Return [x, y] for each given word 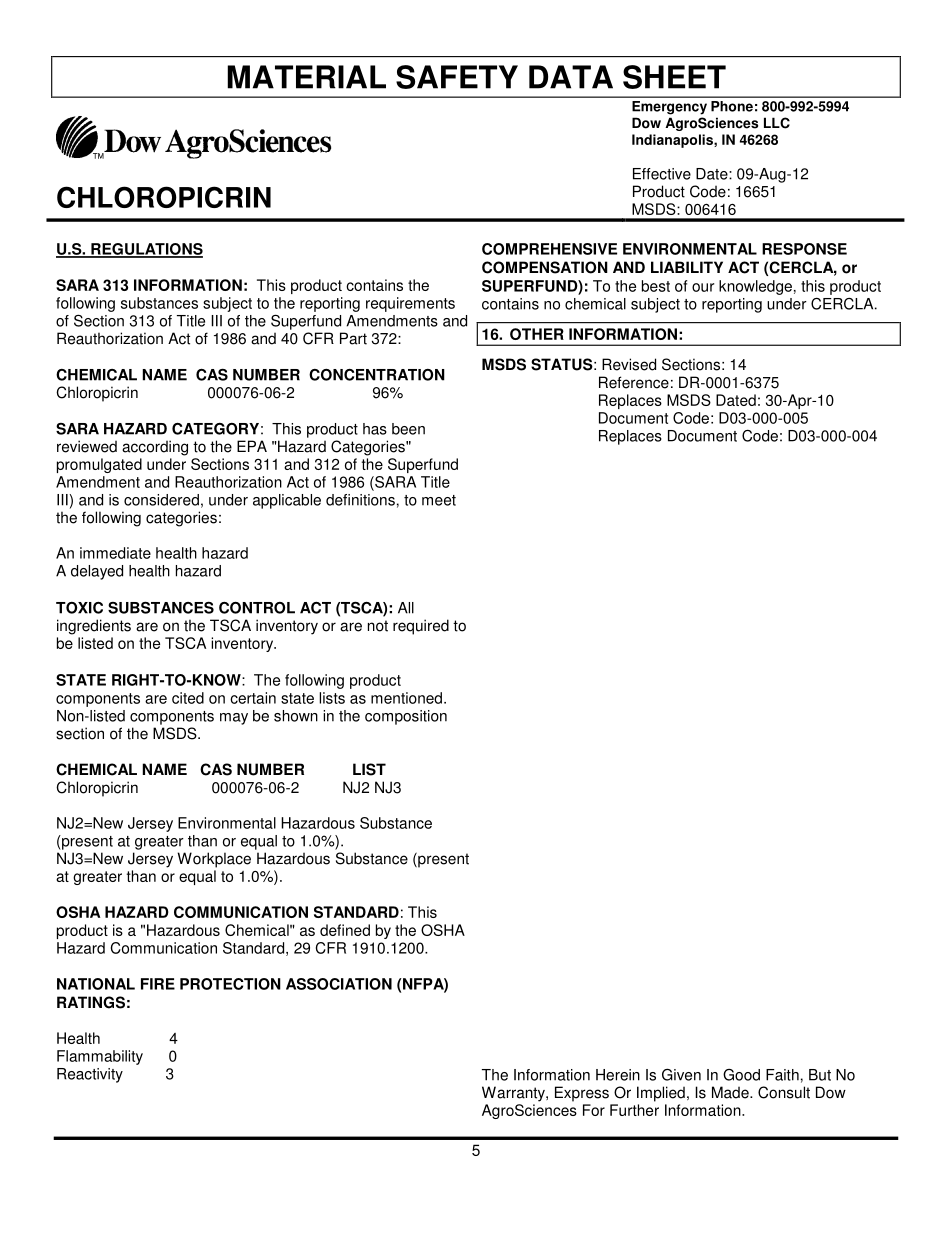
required [421, 627]
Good [741, 1075]
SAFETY [457, 77]
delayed [97, 572]
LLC [777, 123]
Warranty [514, 1094]
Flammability [100, 1057]
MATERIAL [306, 77]
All [406, 608]
